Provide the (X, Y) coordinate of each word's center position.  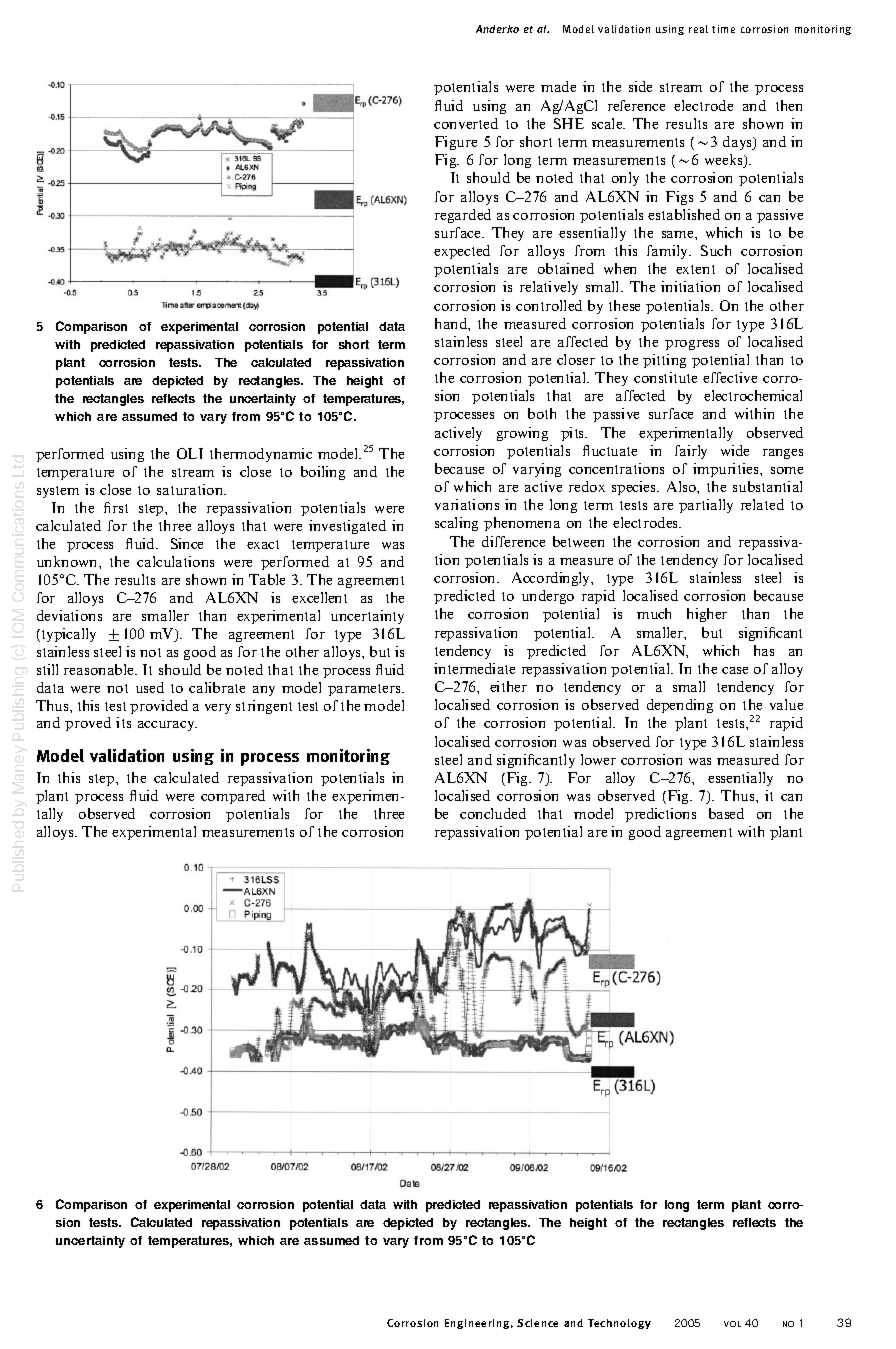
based (726, 813)
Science (537, 1323)
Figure (456, 143)
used (150, 687)
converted (466, 123)
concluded (493, 813)
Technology (619, 1324)
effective (730, 377)
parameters (365, 690)
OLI (190, 453)
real (698, 29)
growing (522, 434)
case (735, 670)
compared (233, 797)
